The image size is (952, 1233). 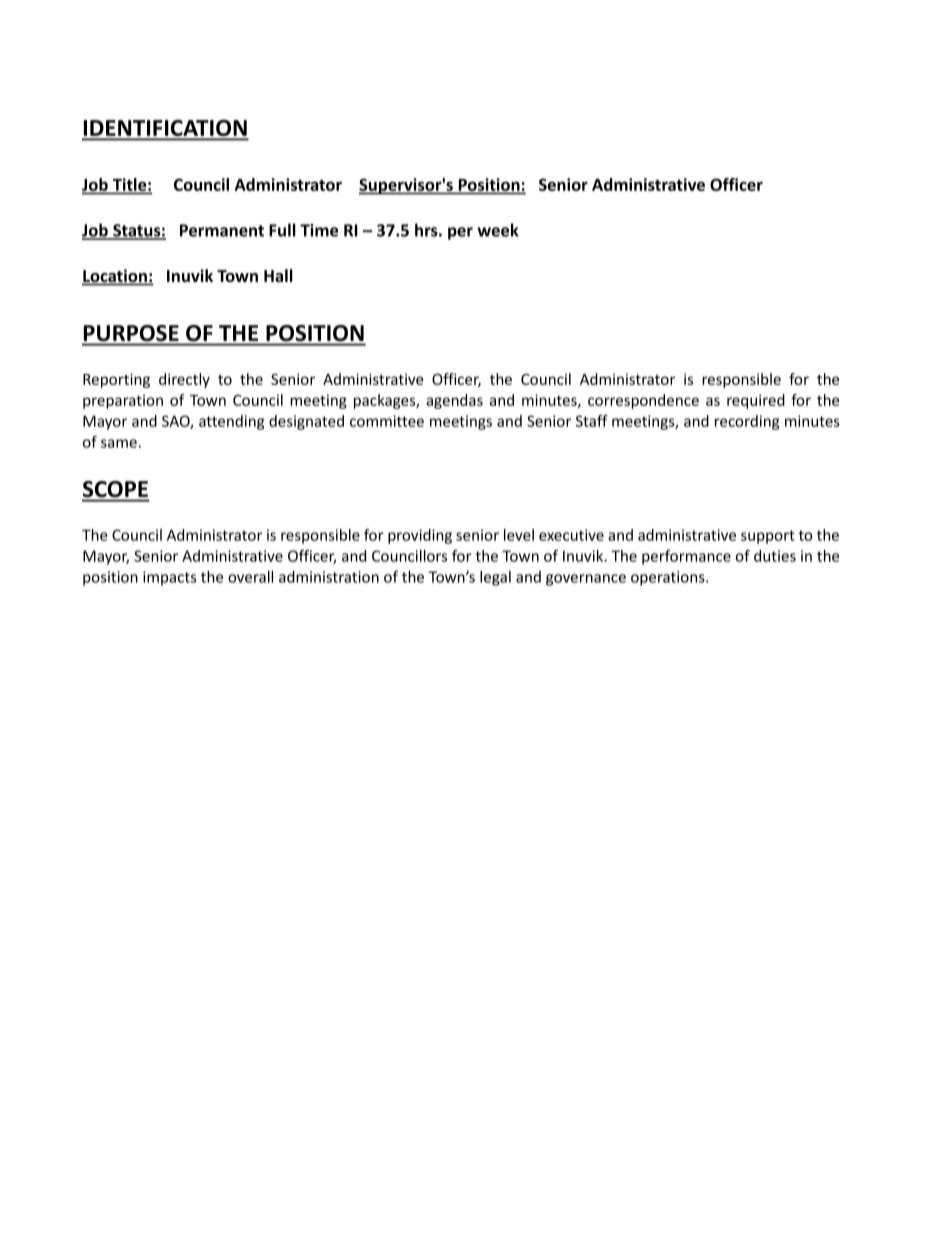 I want to click on impacts, so click(x=169, y=578).
